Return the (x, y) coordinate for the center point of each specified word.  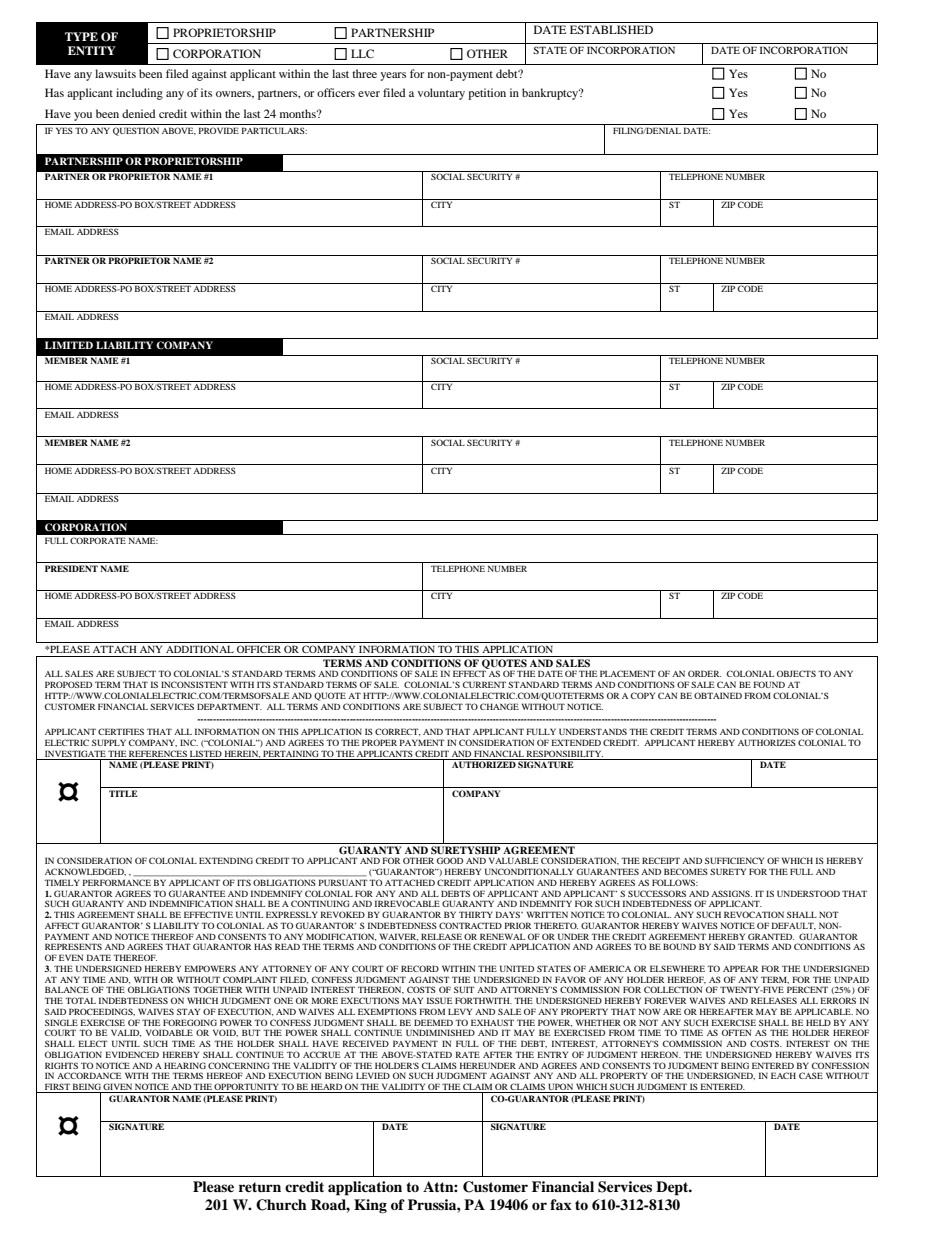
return (260, 1187)
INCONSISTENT (194, 684)
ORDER (704, 673)
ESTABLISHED (611, 29)
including (139, 94)
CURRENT (484, 684)
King (370, 1206)
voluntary (441, 94)
